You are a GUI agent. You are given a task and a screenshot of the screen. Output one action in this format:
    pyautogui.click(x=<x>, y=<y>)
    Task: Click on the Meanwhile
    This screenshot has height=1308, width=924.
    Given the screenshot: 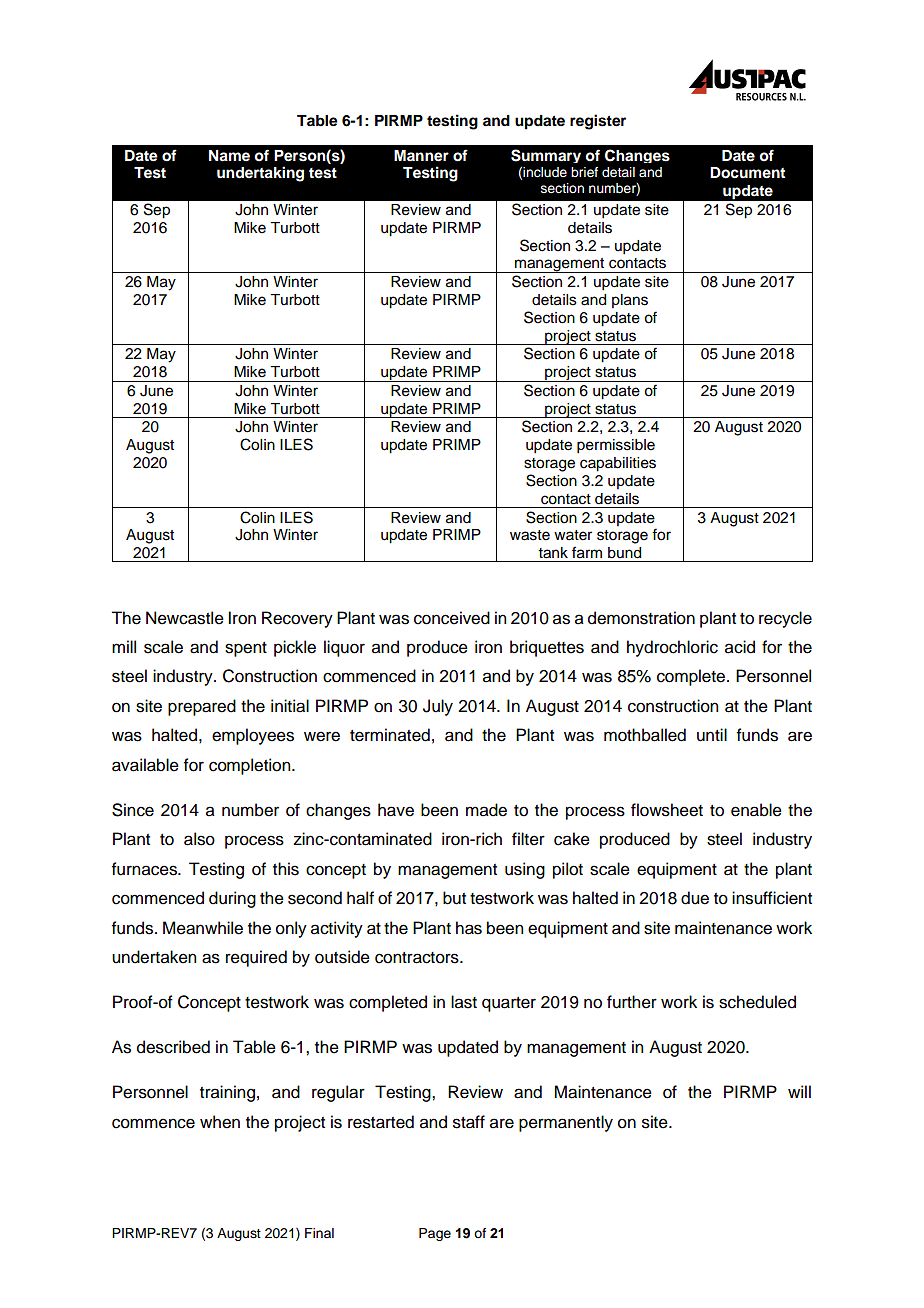 What is the action you would take?
    pyautogui.click(x=203, y=928)
